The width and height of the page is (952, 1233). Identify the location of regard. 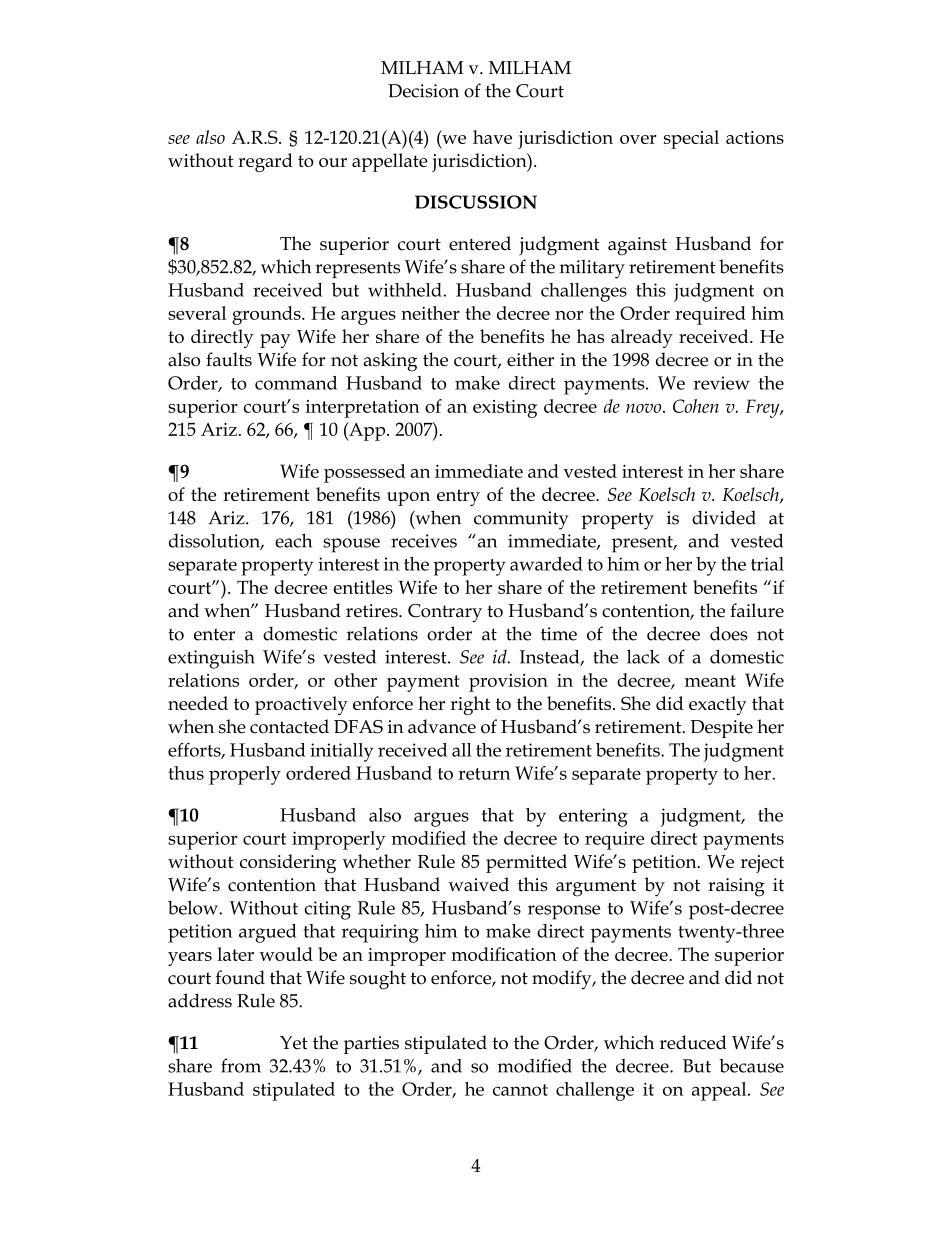
(265, 162).
